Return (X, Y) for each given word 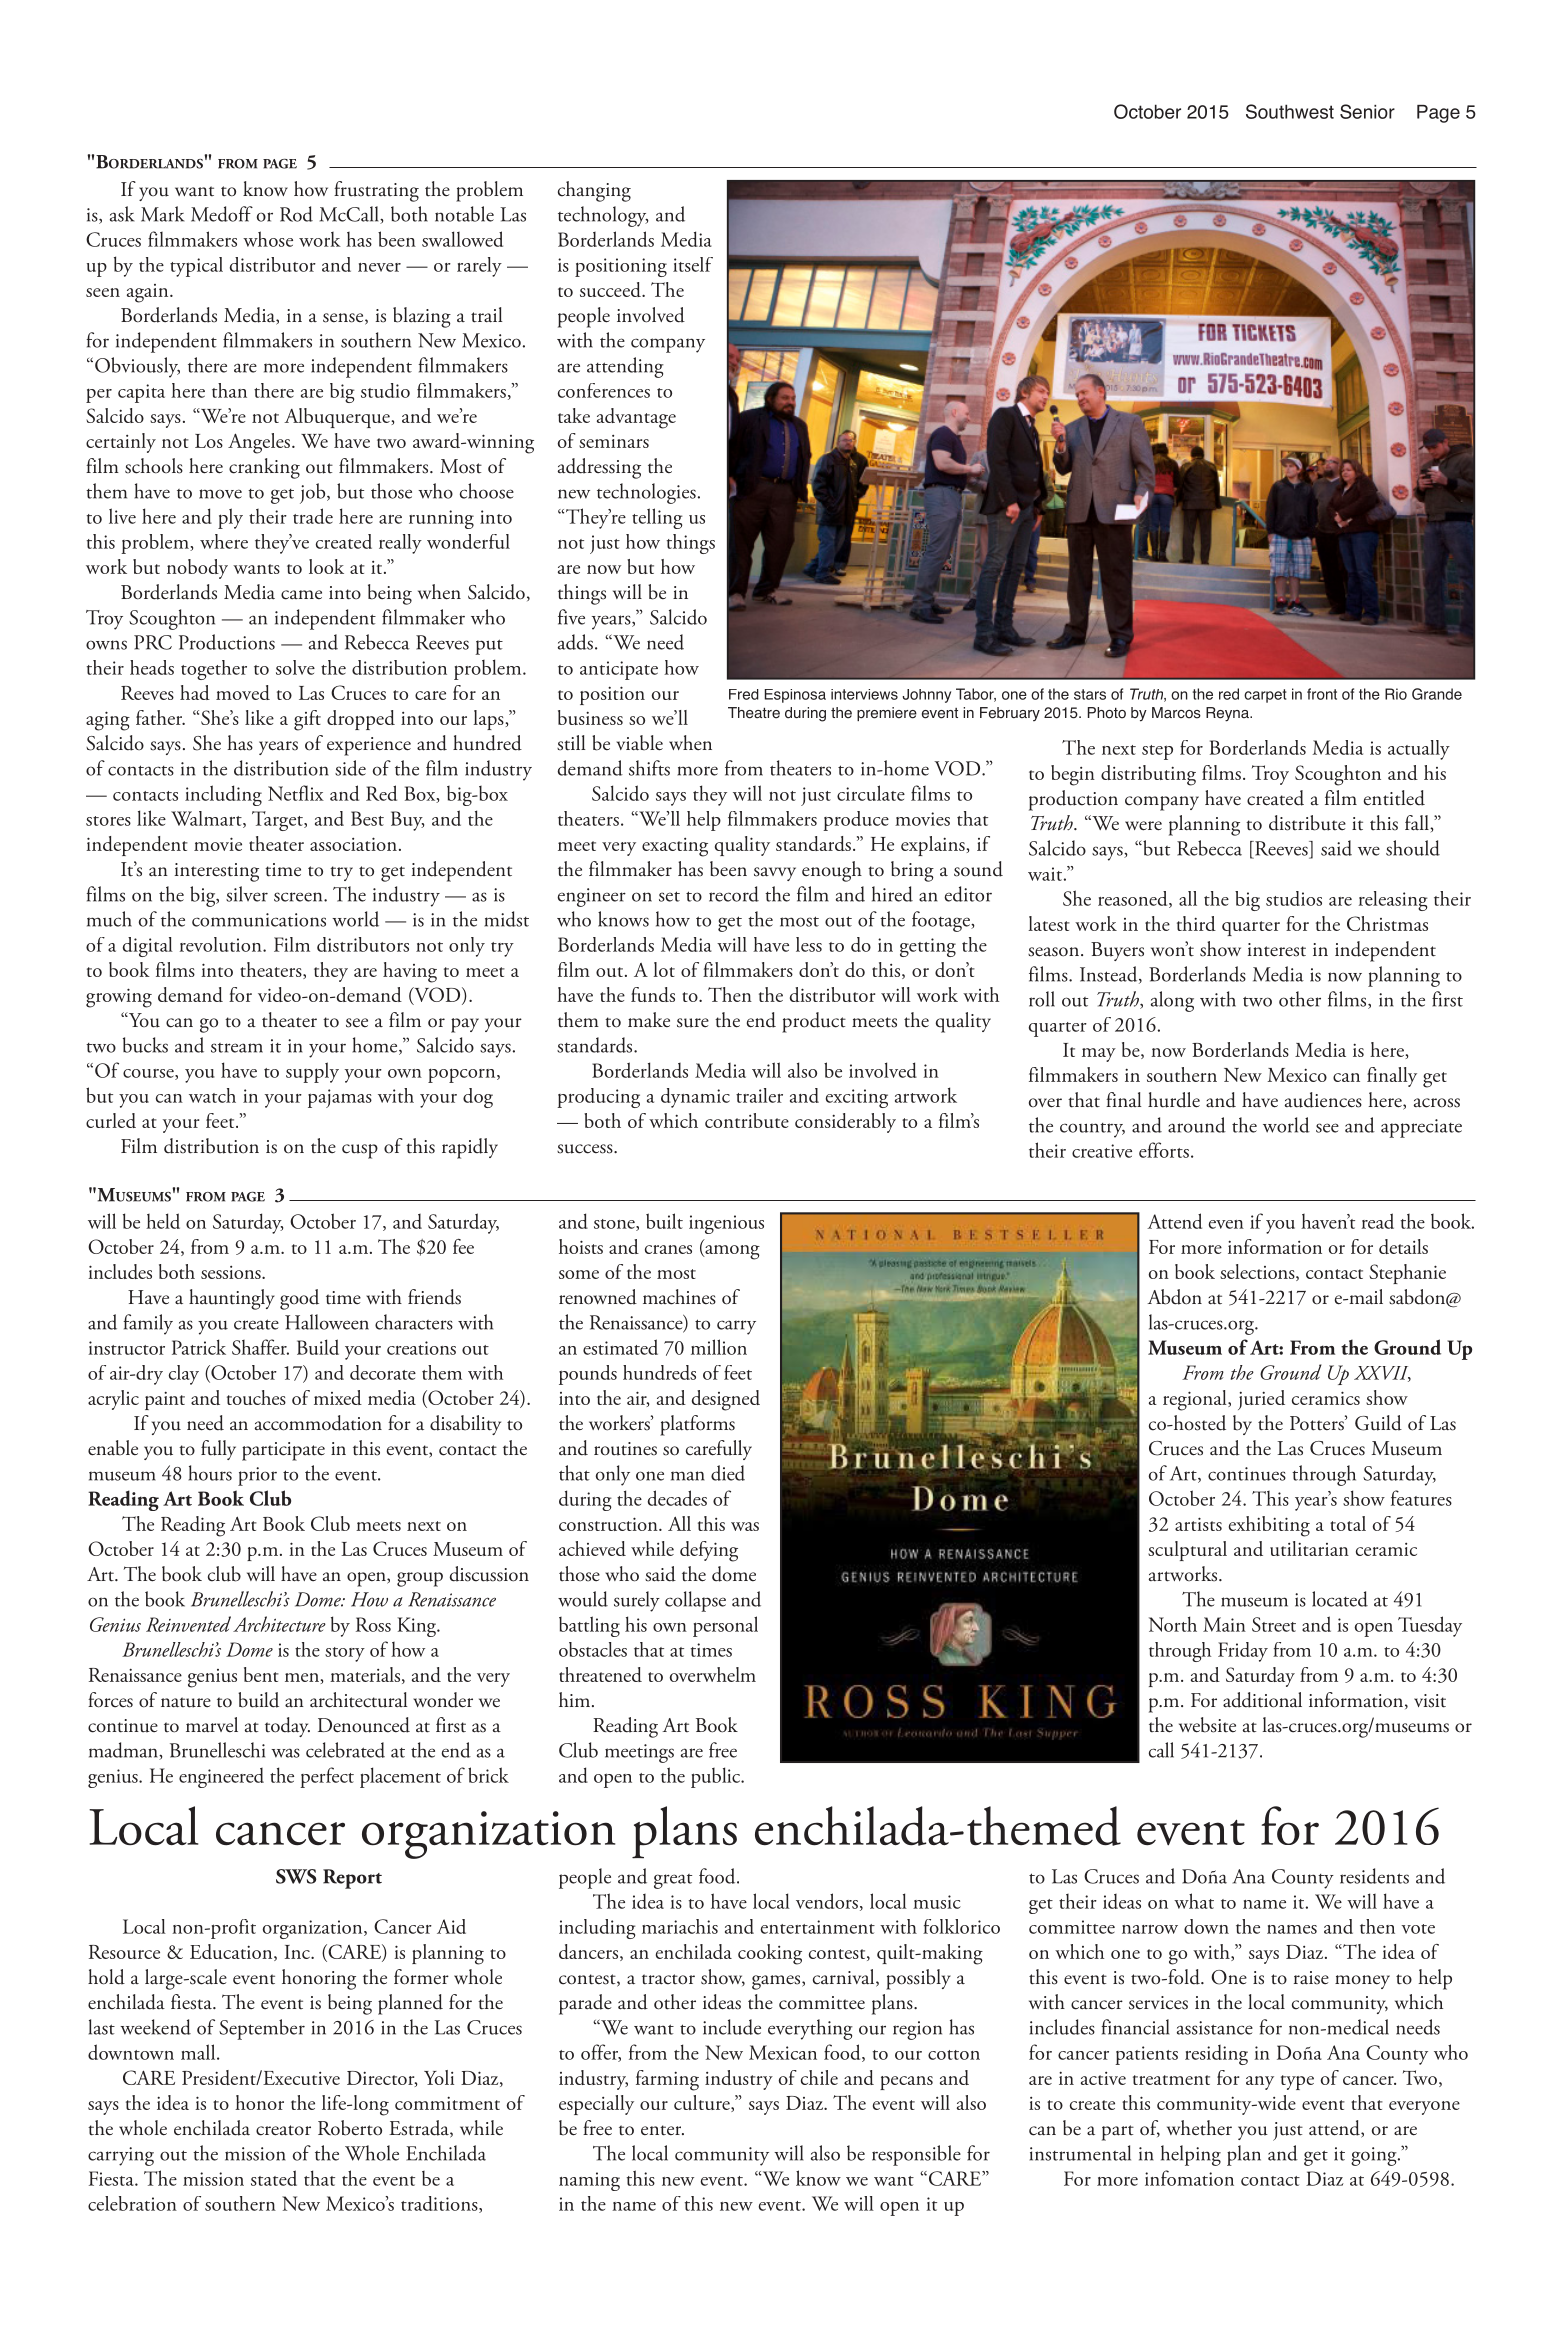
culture (703, 2103)
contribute (747, 1120)
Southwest (1290, 111)
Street (1274, 1624)
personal (725, 1626)
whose (268, 239)
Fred (744, 694)
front (1322, 694)
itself (693, 264)
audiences (1323, 1100)
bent (261, 1674)
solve (295, 667)
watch (212, 1095)
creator (283, 2130)
